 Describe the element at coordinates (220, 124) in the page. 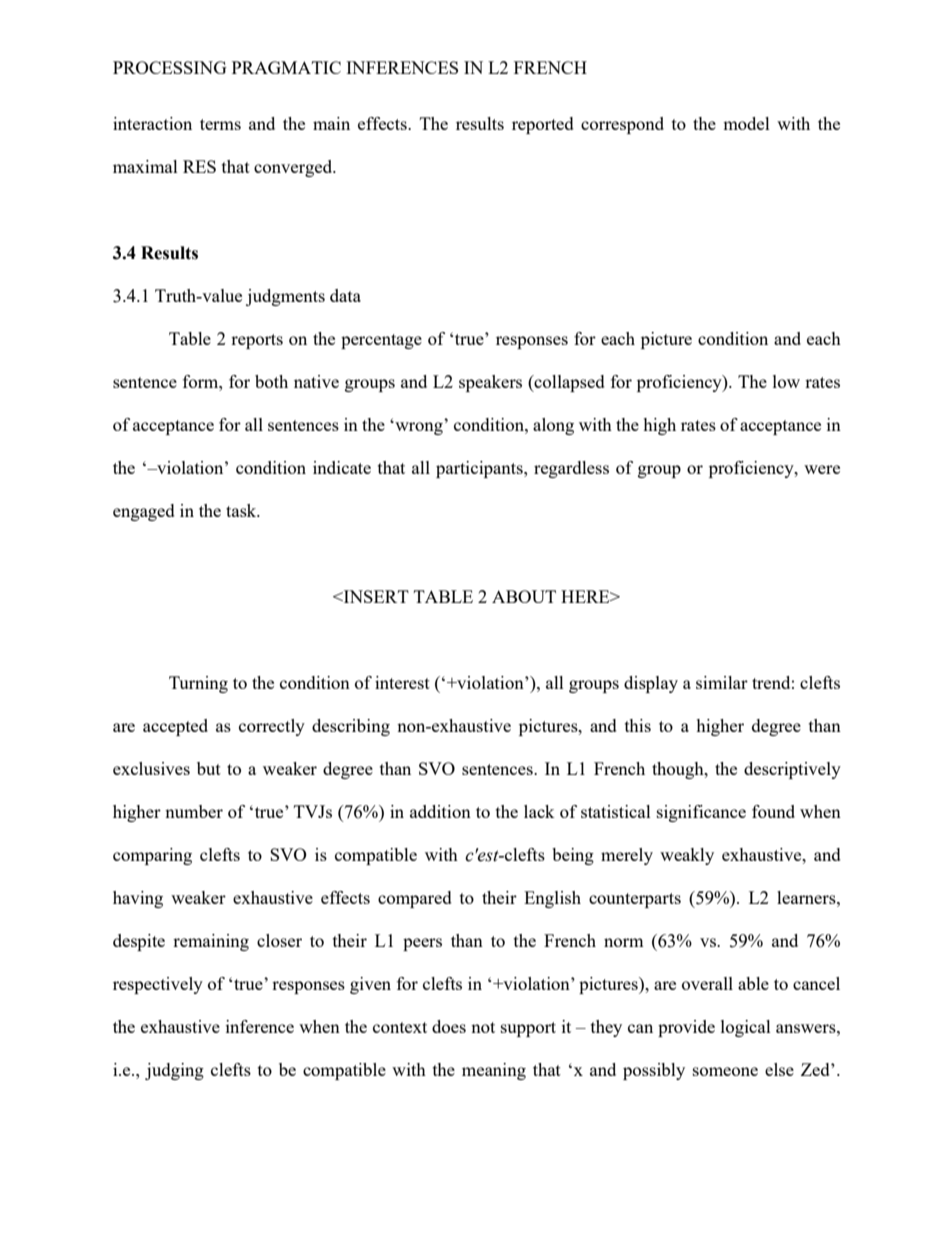

I see `terms` at that location.
